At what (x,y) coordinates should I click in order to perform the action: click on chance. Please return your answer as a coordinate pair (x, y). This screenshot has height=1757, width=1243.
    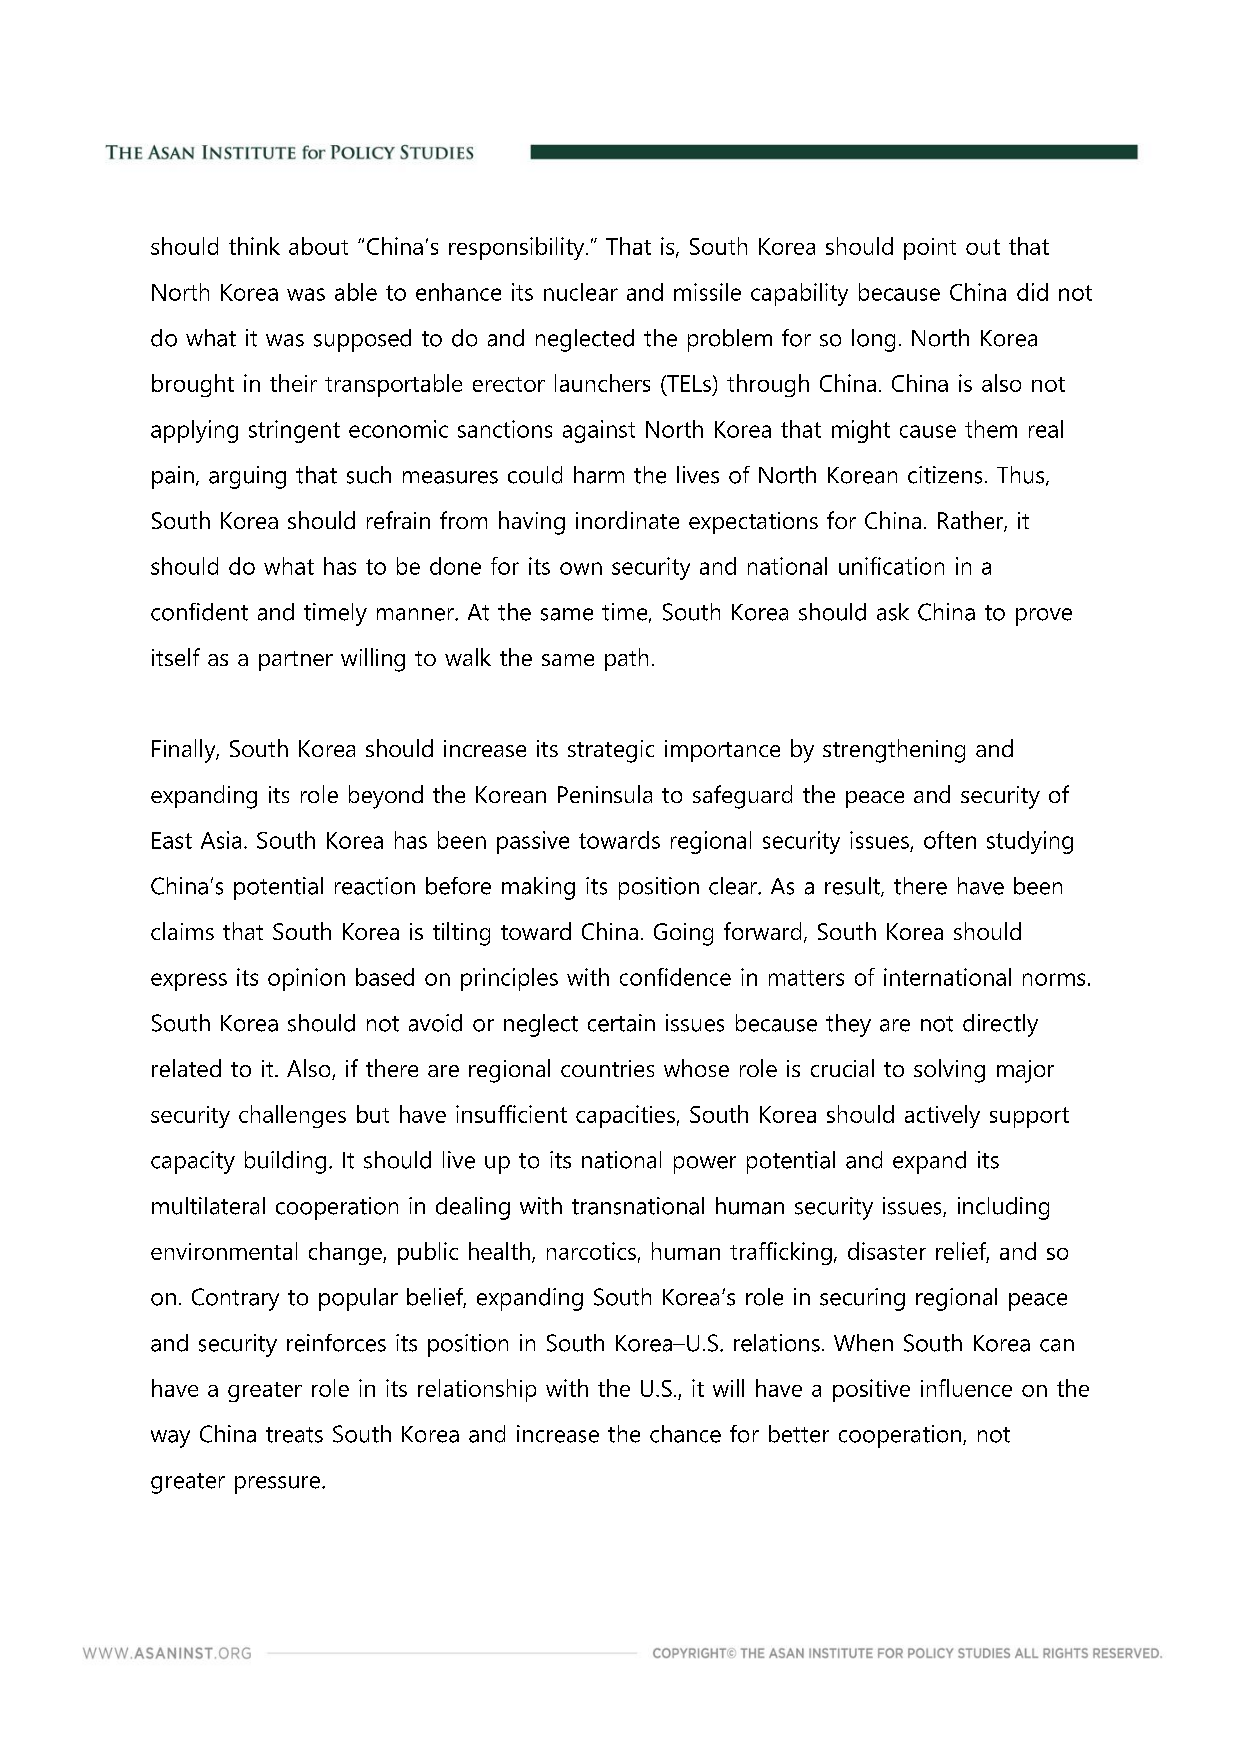
    Looking at the image, I should click on (685, 1434).
